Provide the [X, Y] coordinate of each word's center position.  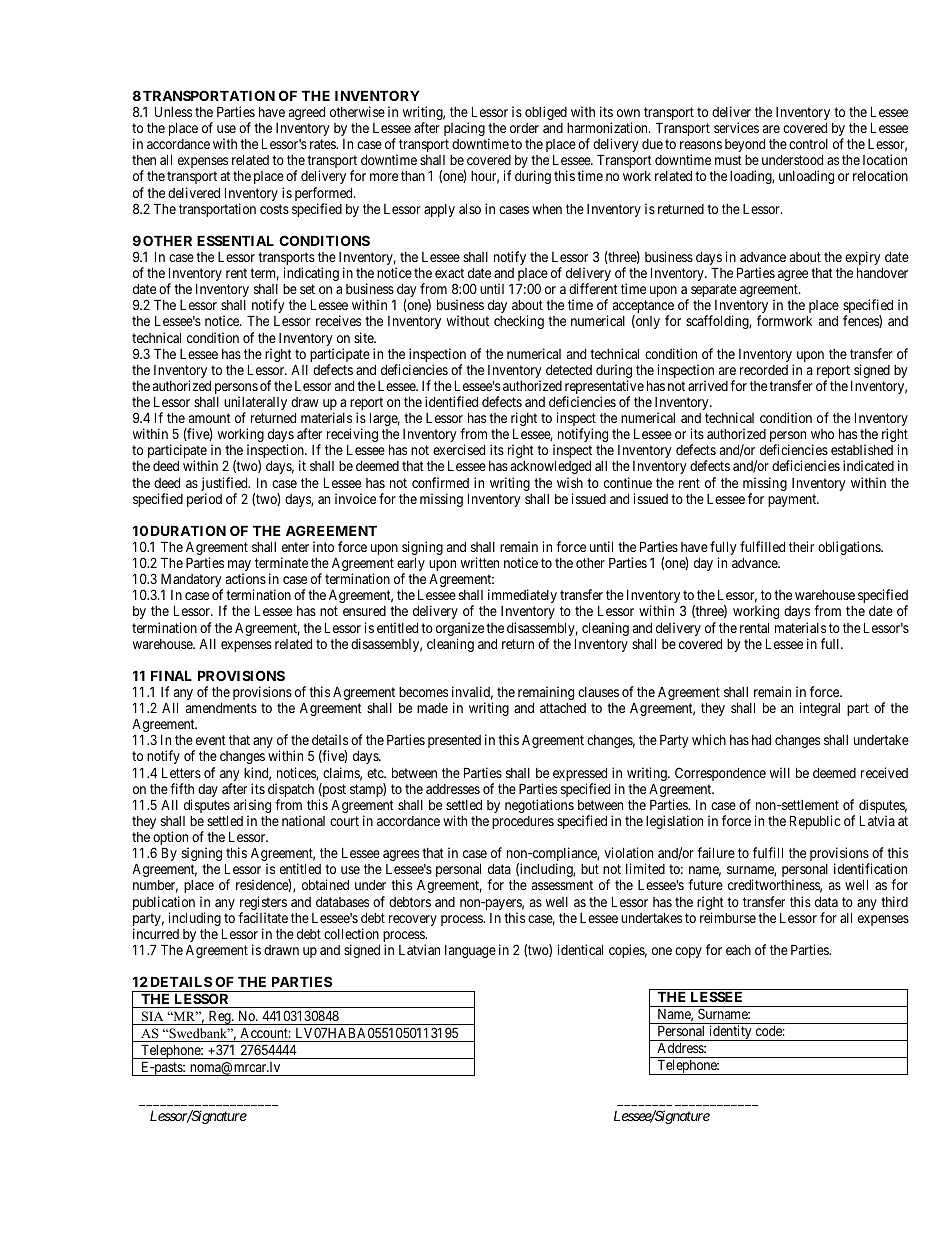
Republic [815, 822]
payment [793, 500]
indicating [311, 274]
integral [820, 709]
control [808, 144]
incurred [156, 933]
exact [449, 273]
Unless [173, 111]
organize [460, 630]
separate [714, 292]
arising [252, 807]
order [524, 128]
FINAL [171, 675]
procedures [523, 822]
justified [225, 485]
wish [570, 482]
